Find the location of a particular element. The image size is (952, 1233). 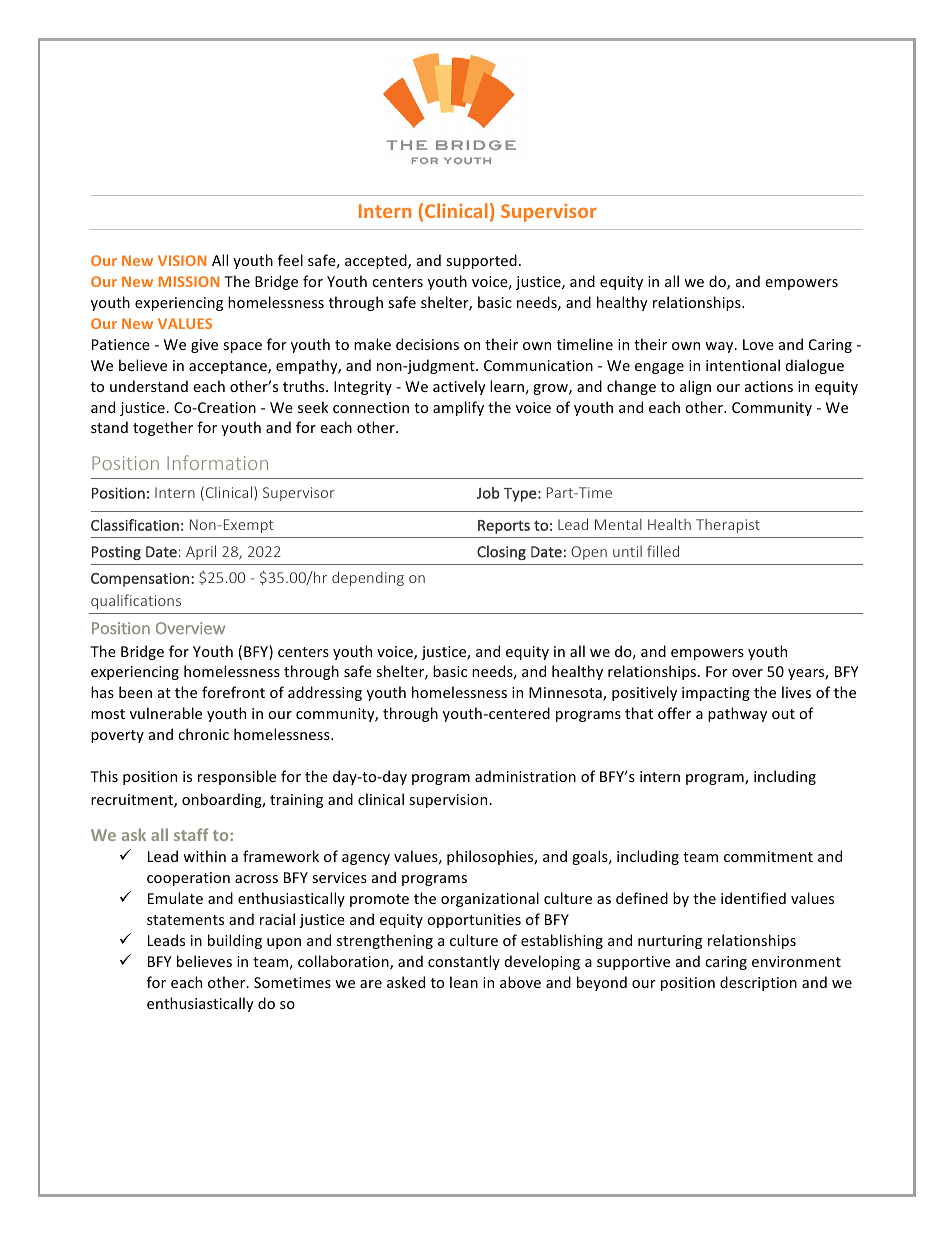

responsible is located at coordinates (237, 777).
